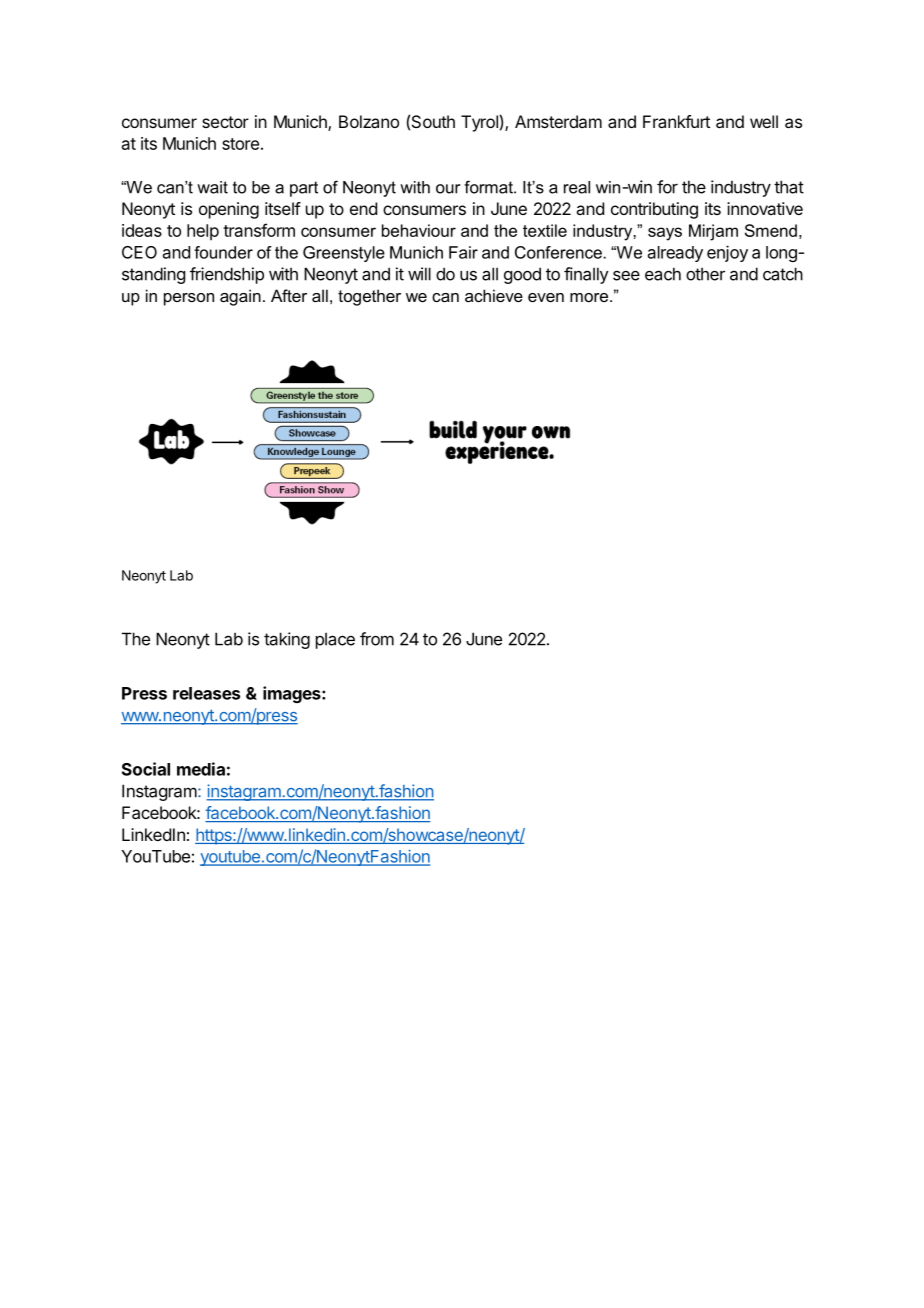 This page has height=1308, width=924. I want to click on taking, so click(287, 640).
